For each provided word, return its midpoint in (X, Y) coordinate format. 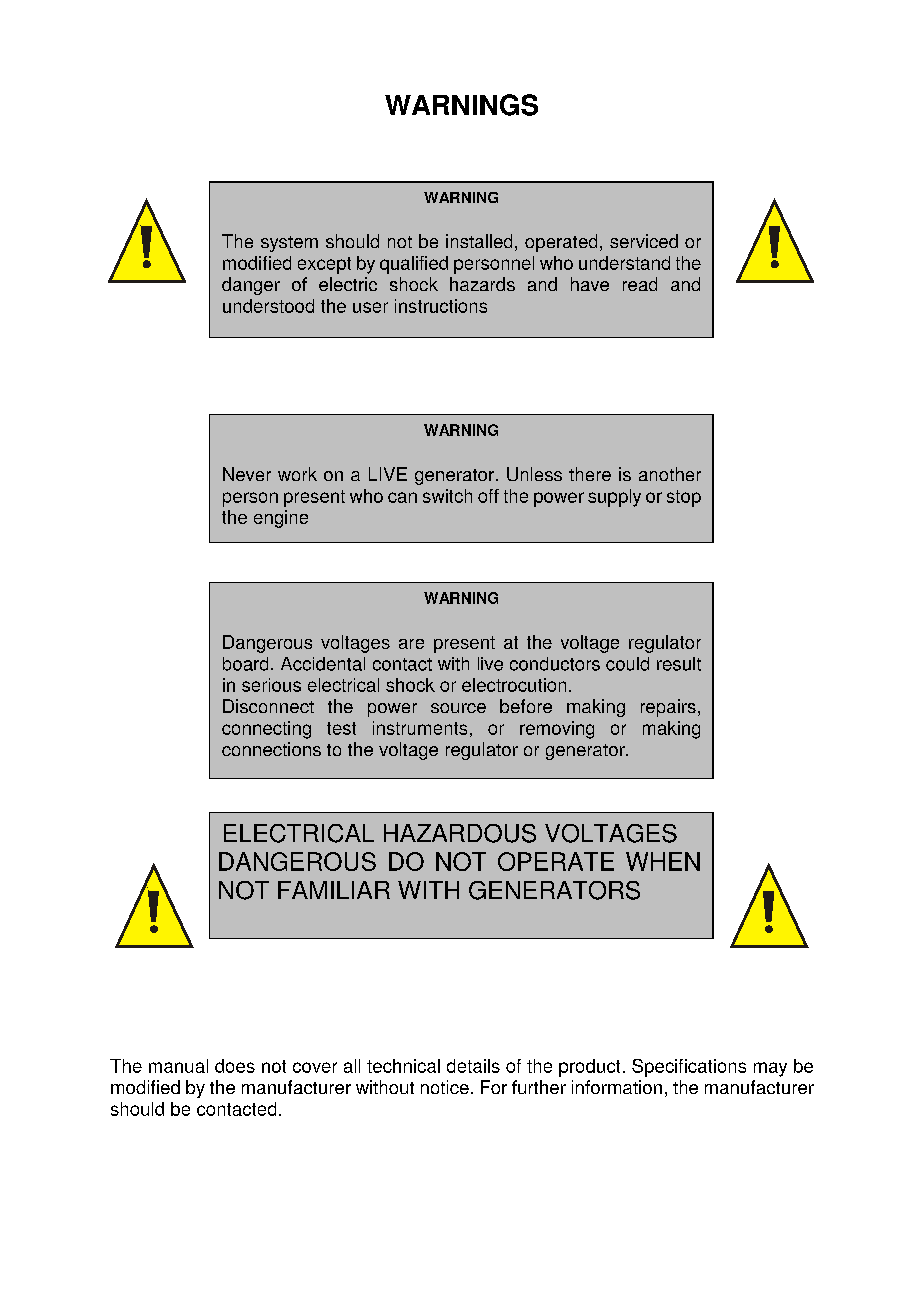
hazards (482, 284)
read (640, 284)
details (473, 1066)
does (235, 1066)
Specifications (689, 1068)
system (289, 244)
